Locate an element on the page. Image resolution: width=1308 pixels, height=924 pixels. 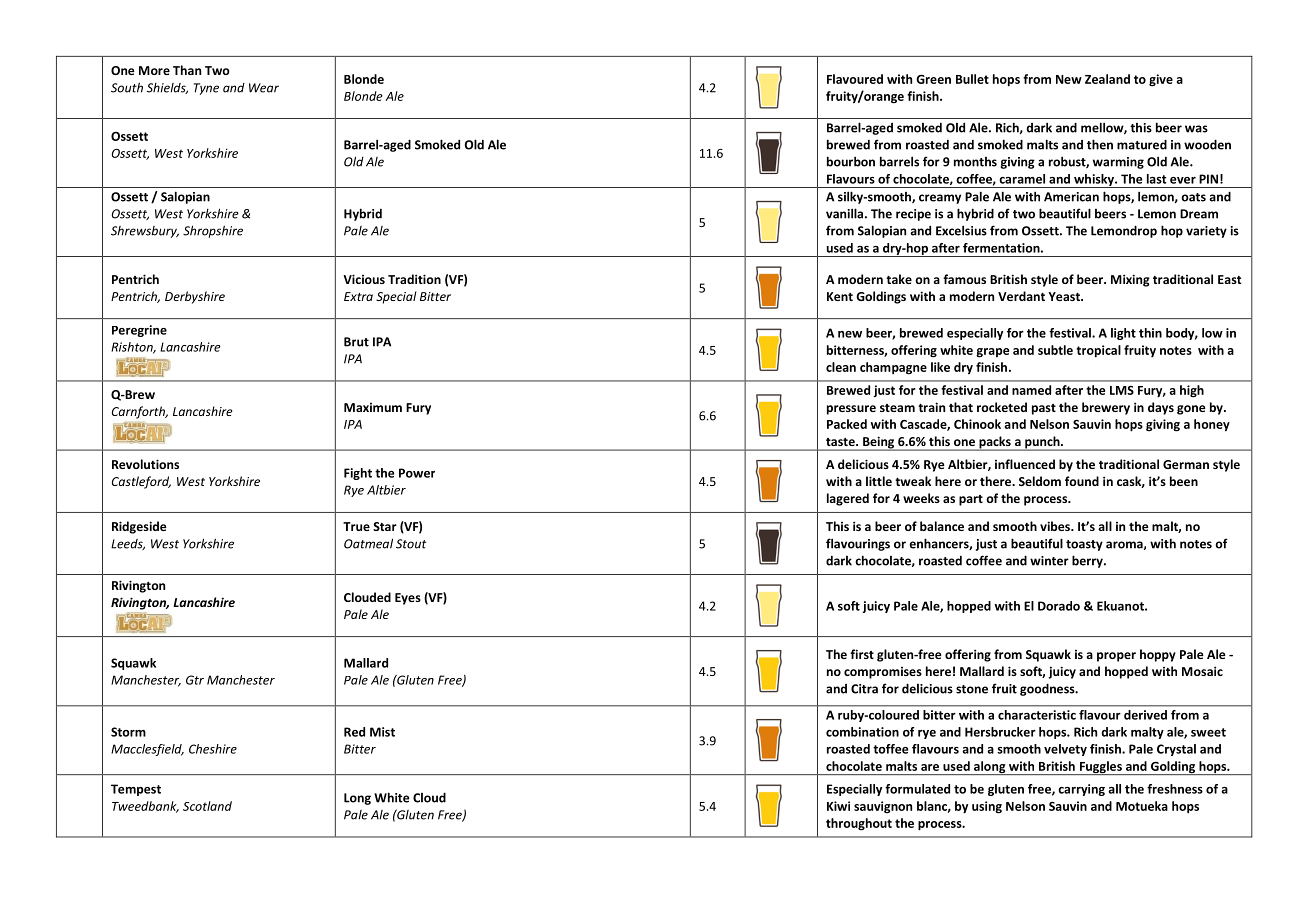
Brut is located at coordinates (356, 342).
